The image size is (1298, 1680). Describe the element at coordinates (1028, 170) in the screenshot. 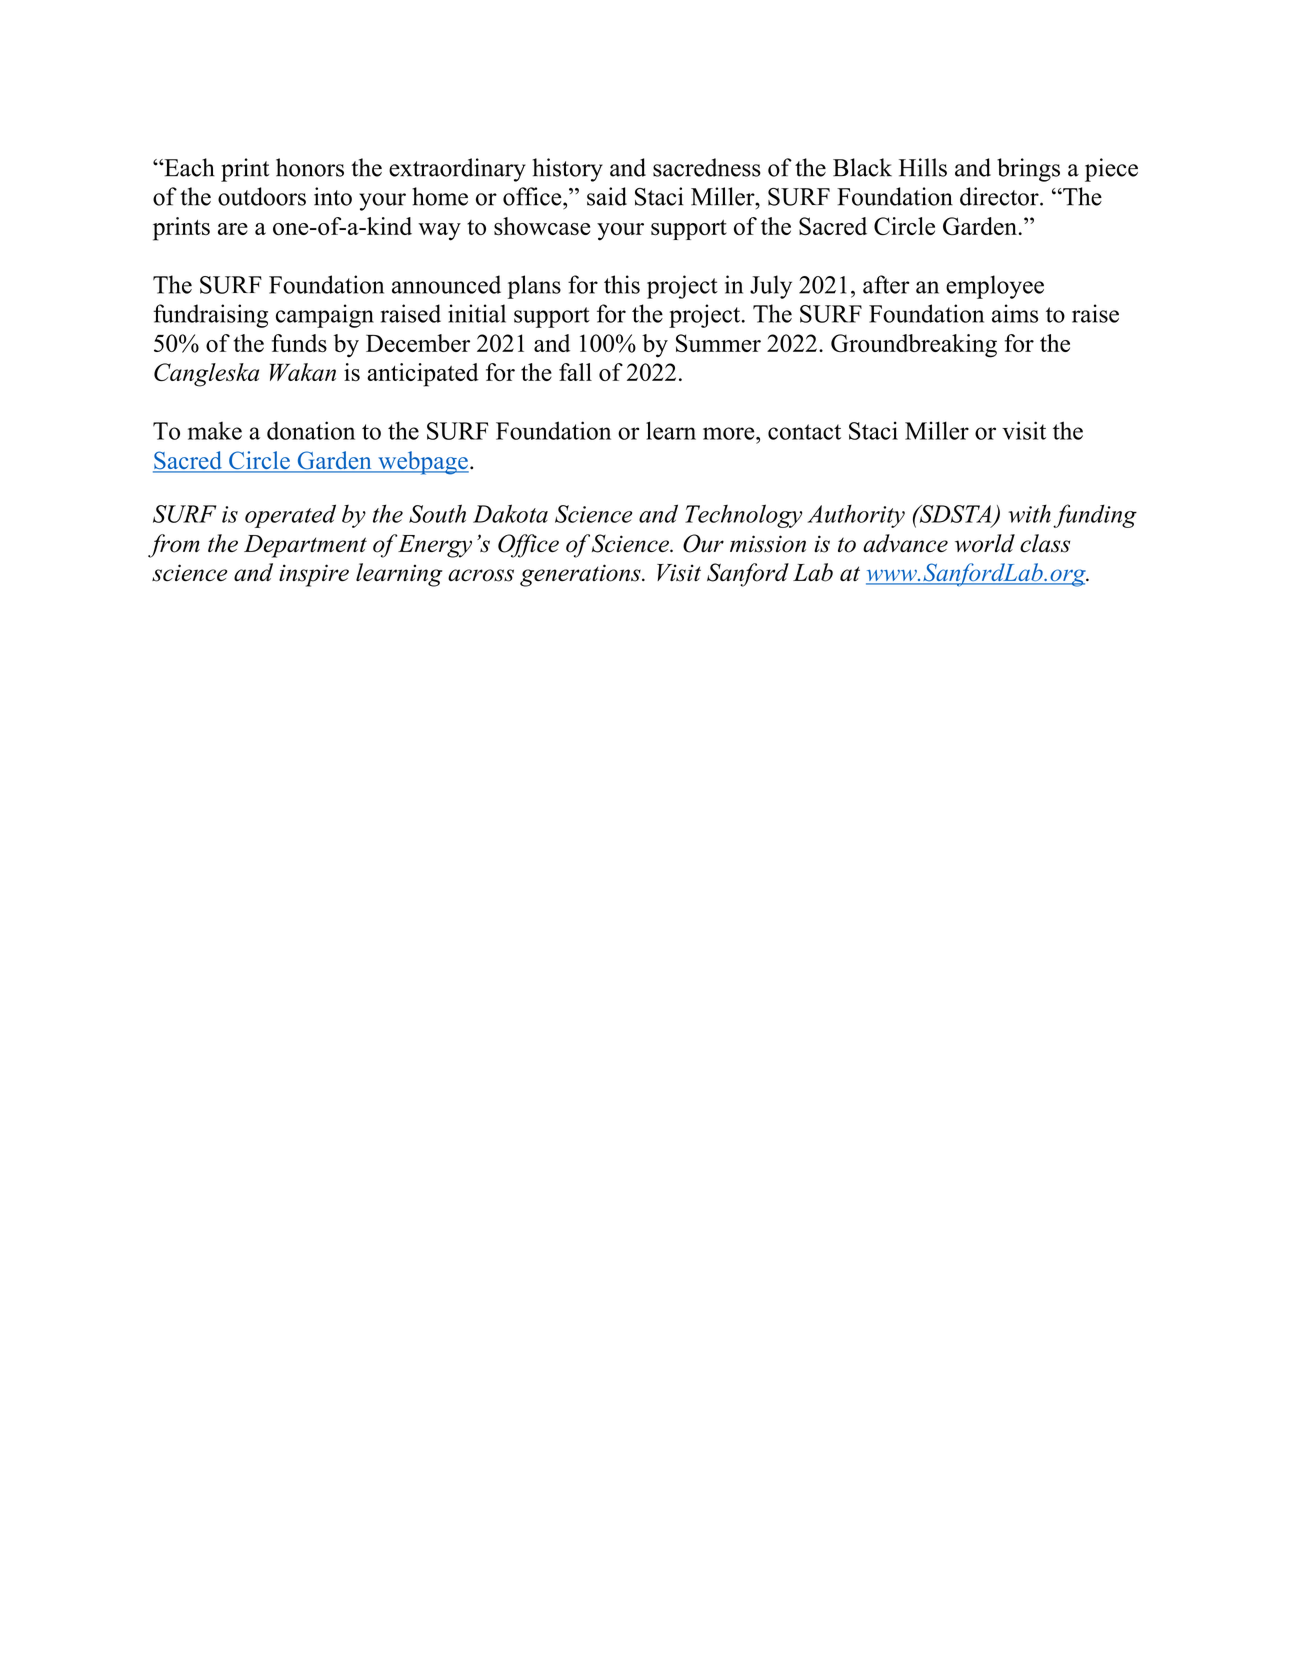

I see `brings` at that location.
